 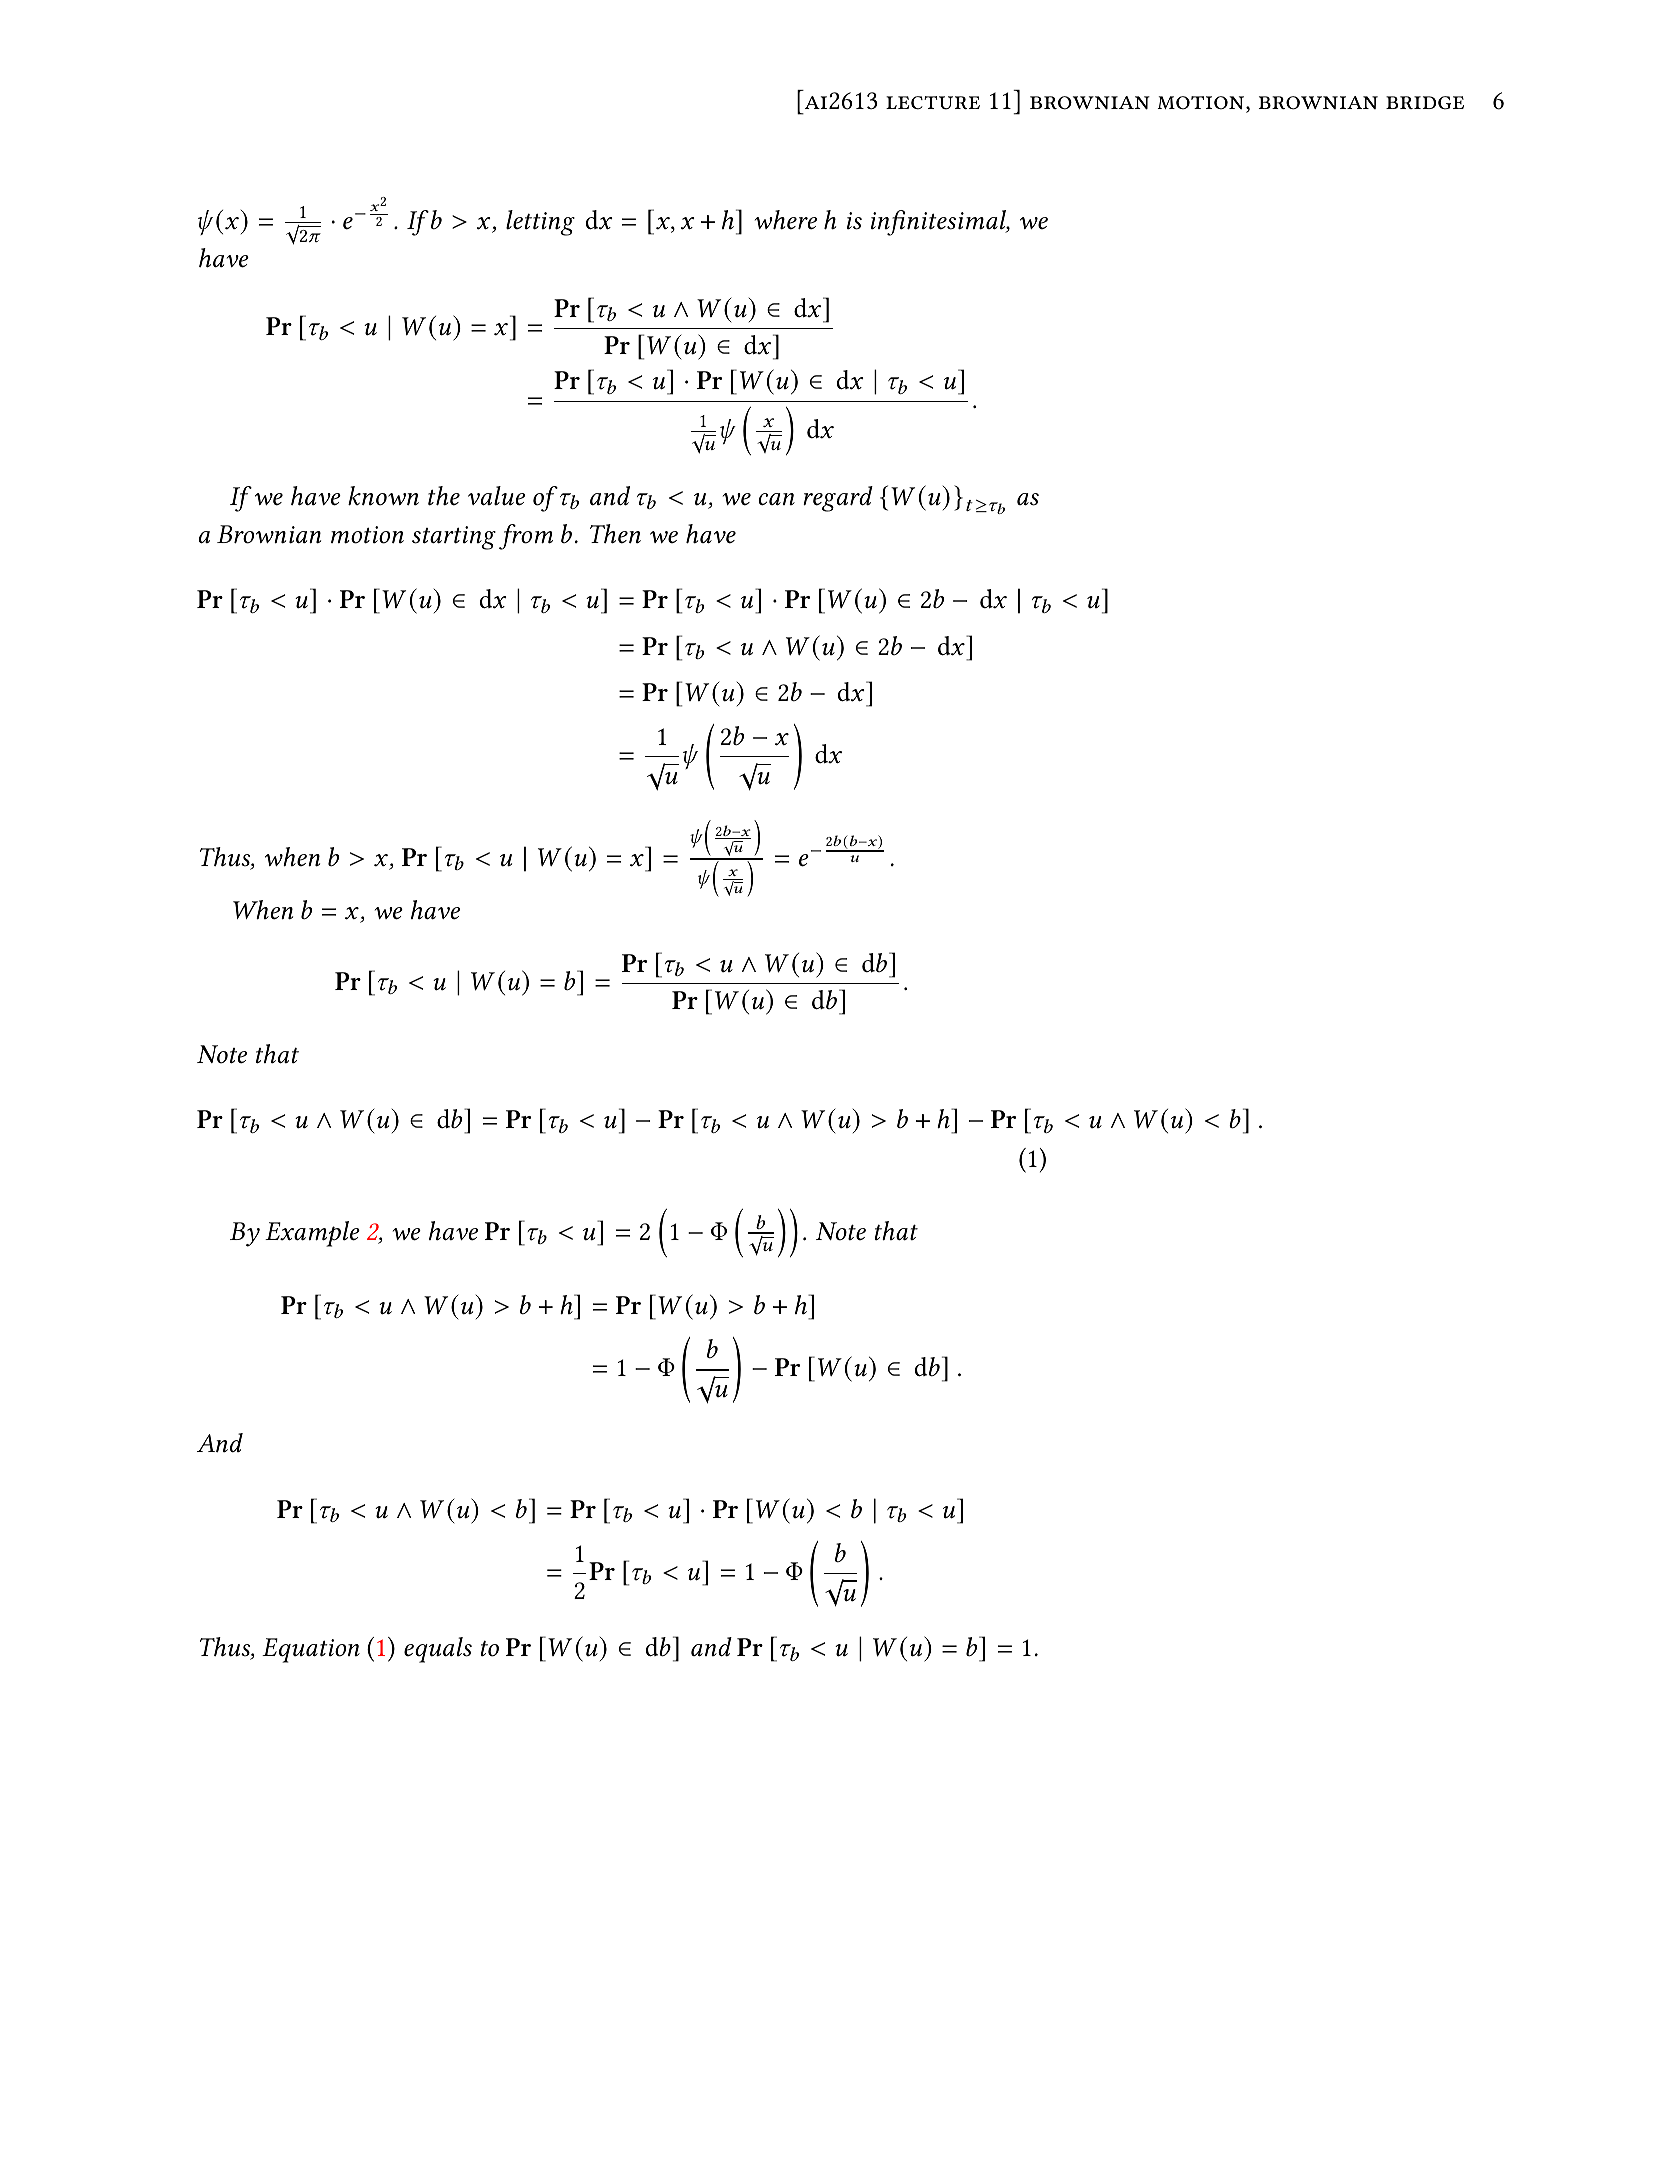 What do you see at coordinates (933, 103) in the screenshot?
I see `lecture` at bounding box center [933, 103].
